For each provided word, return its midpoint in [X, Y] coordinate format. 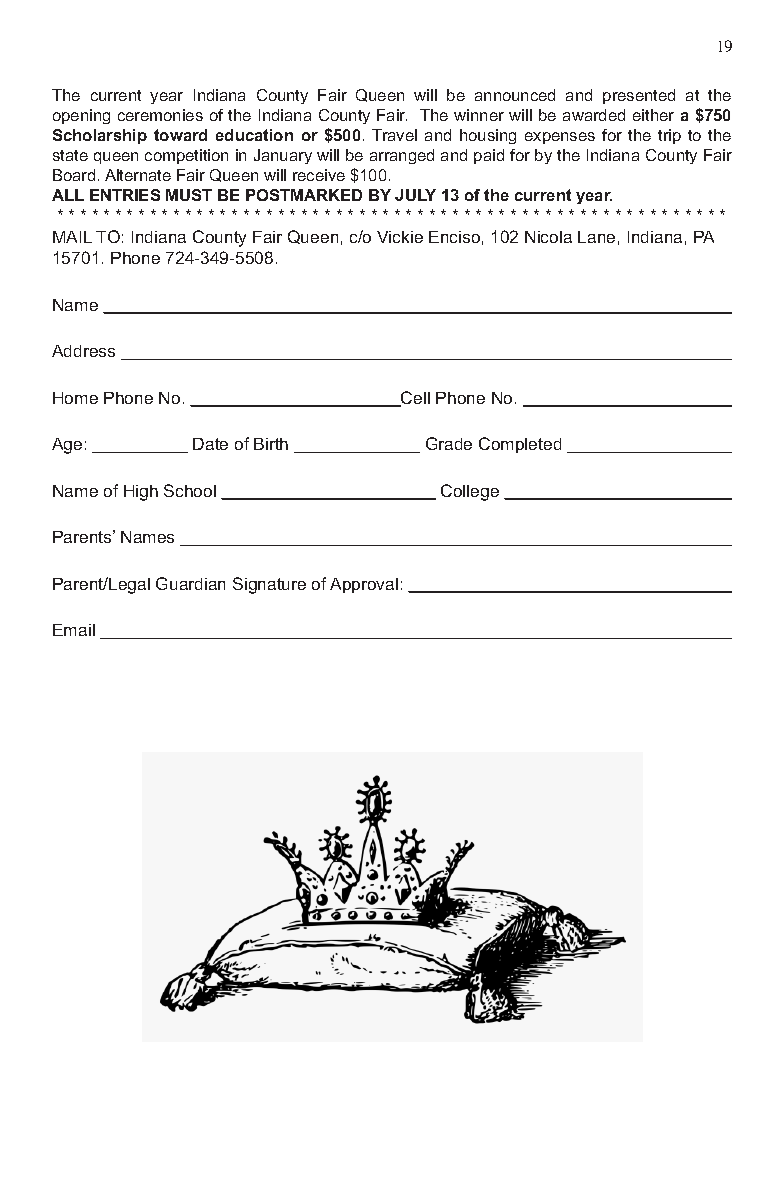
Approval [364, 585]
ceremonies [160, 115]
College [470, 492]
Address [83, 351]
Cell [414, 399]
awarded [594, 115]
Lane [596, 237]
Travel [394, 135]
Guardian [190, 583]
